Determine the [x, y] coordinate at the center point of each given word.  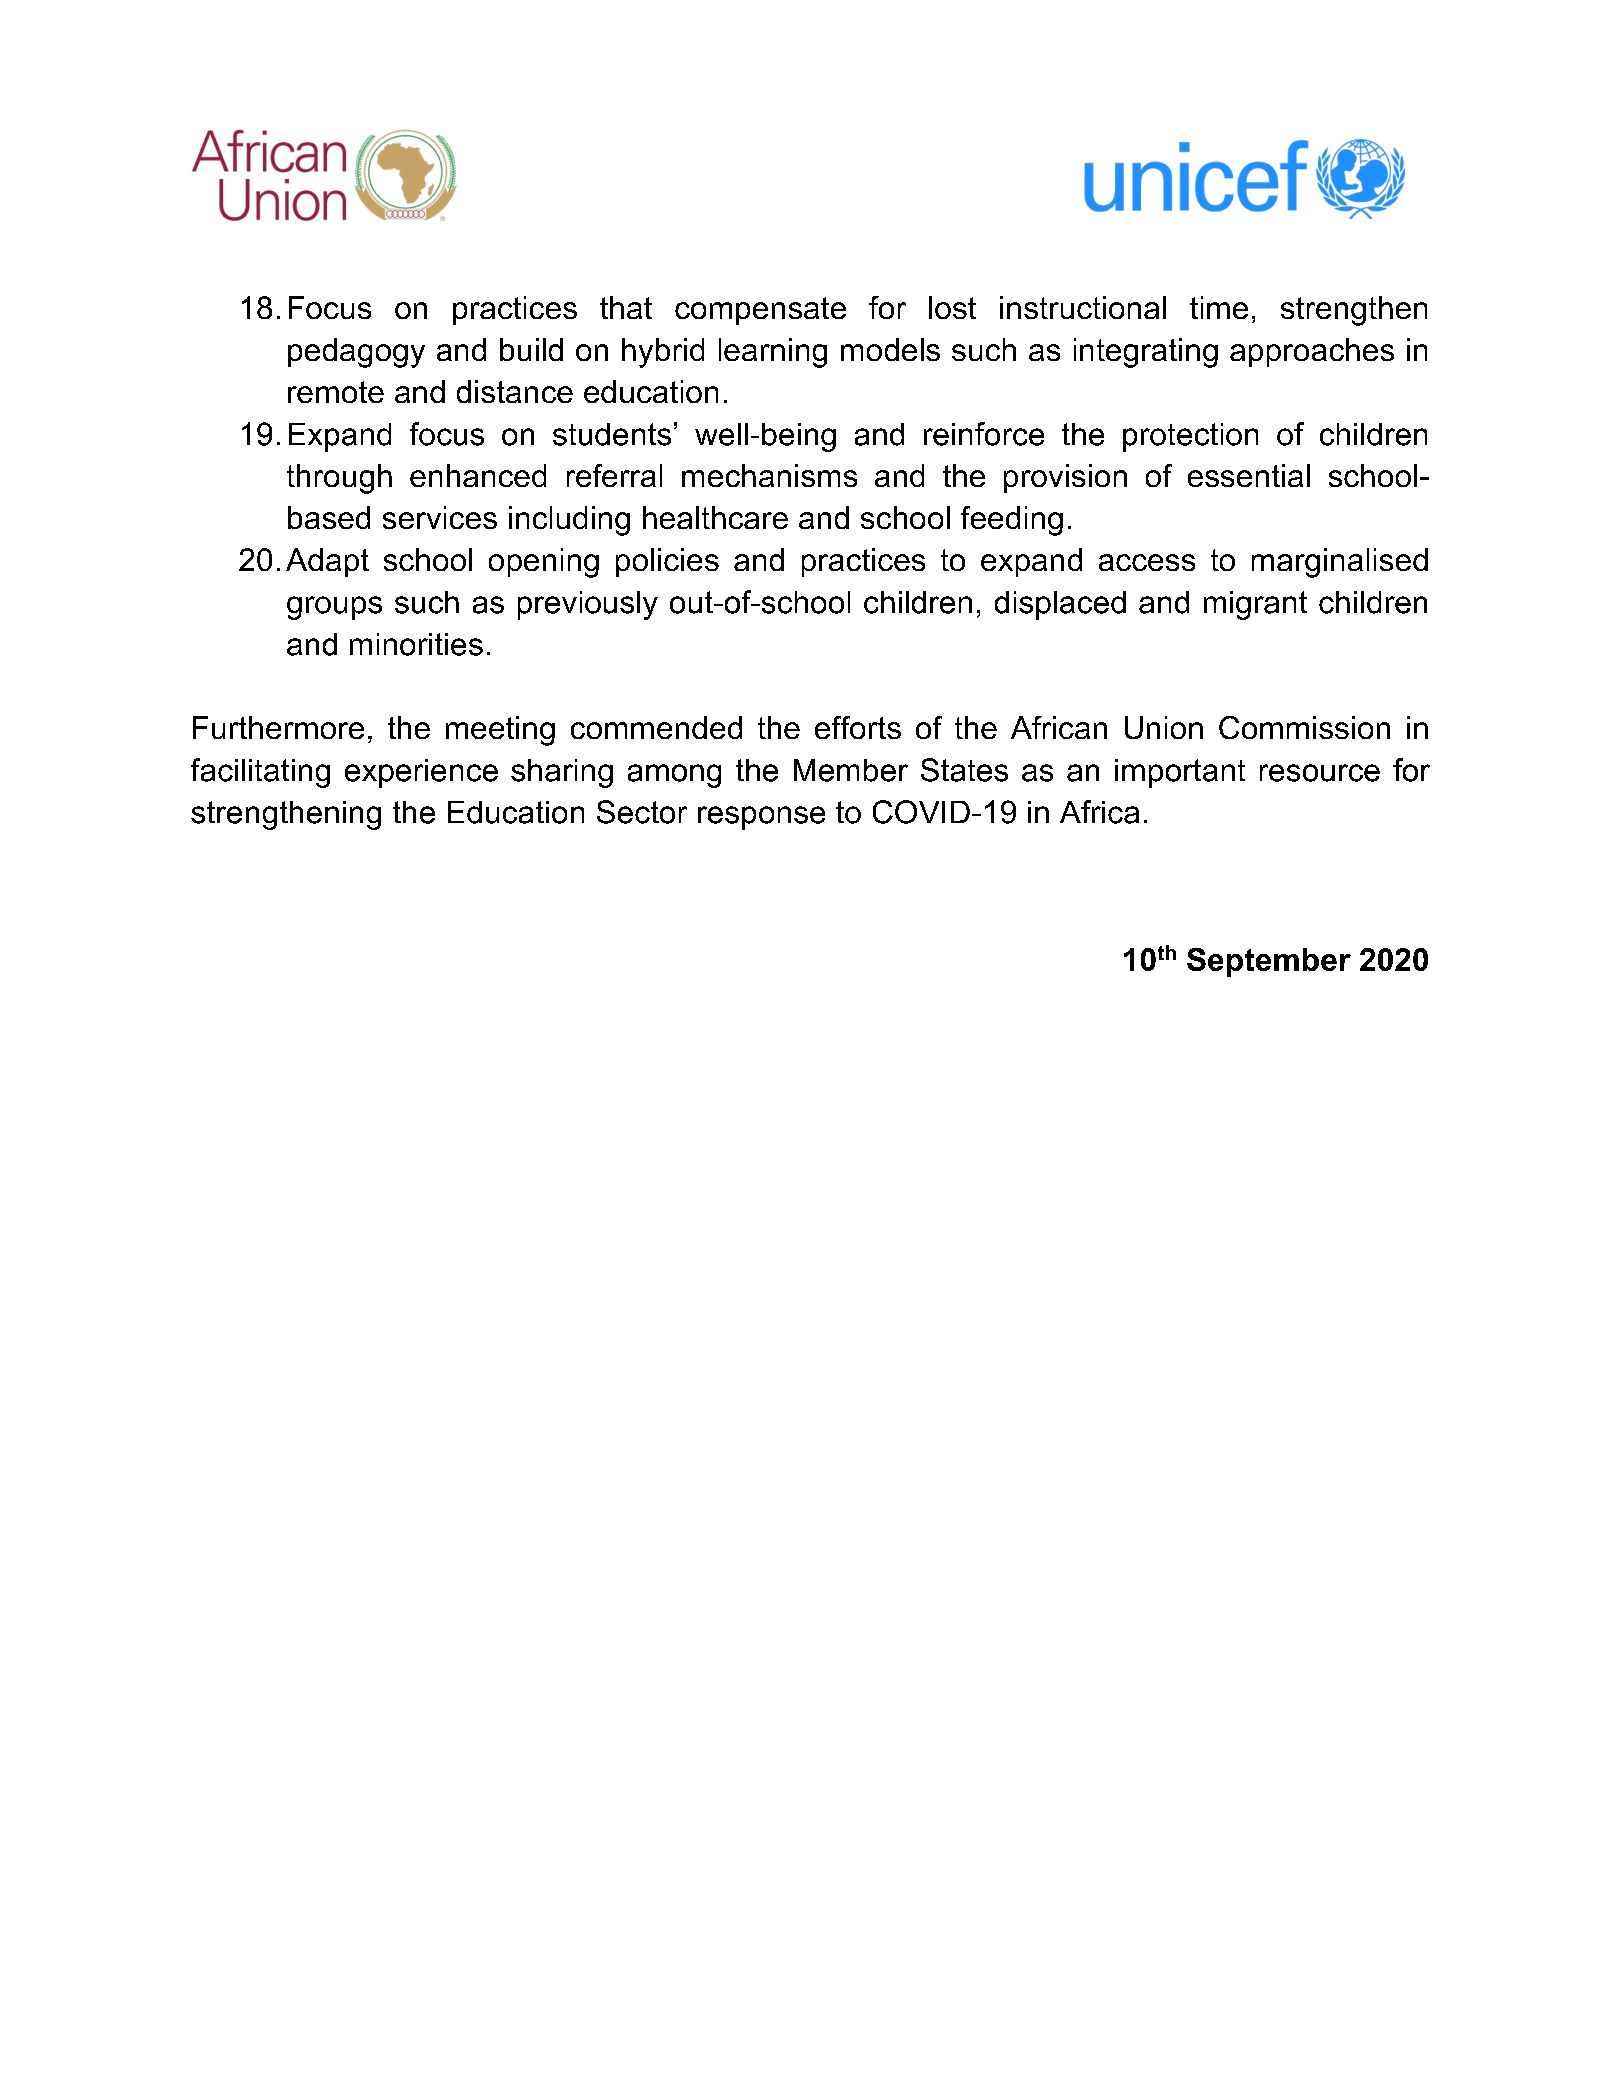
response [761, 818]
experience [421, 773]
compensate [760, 311]
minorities [416, 644]
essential [1249, 475]
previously [588, 605]
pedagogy [356, 353]
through [339, 479]
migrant [1255, 605]
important [1180, 773]
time [1219, 307]
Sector [642, 812]
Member [851, 770]
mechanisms [769, 475]
